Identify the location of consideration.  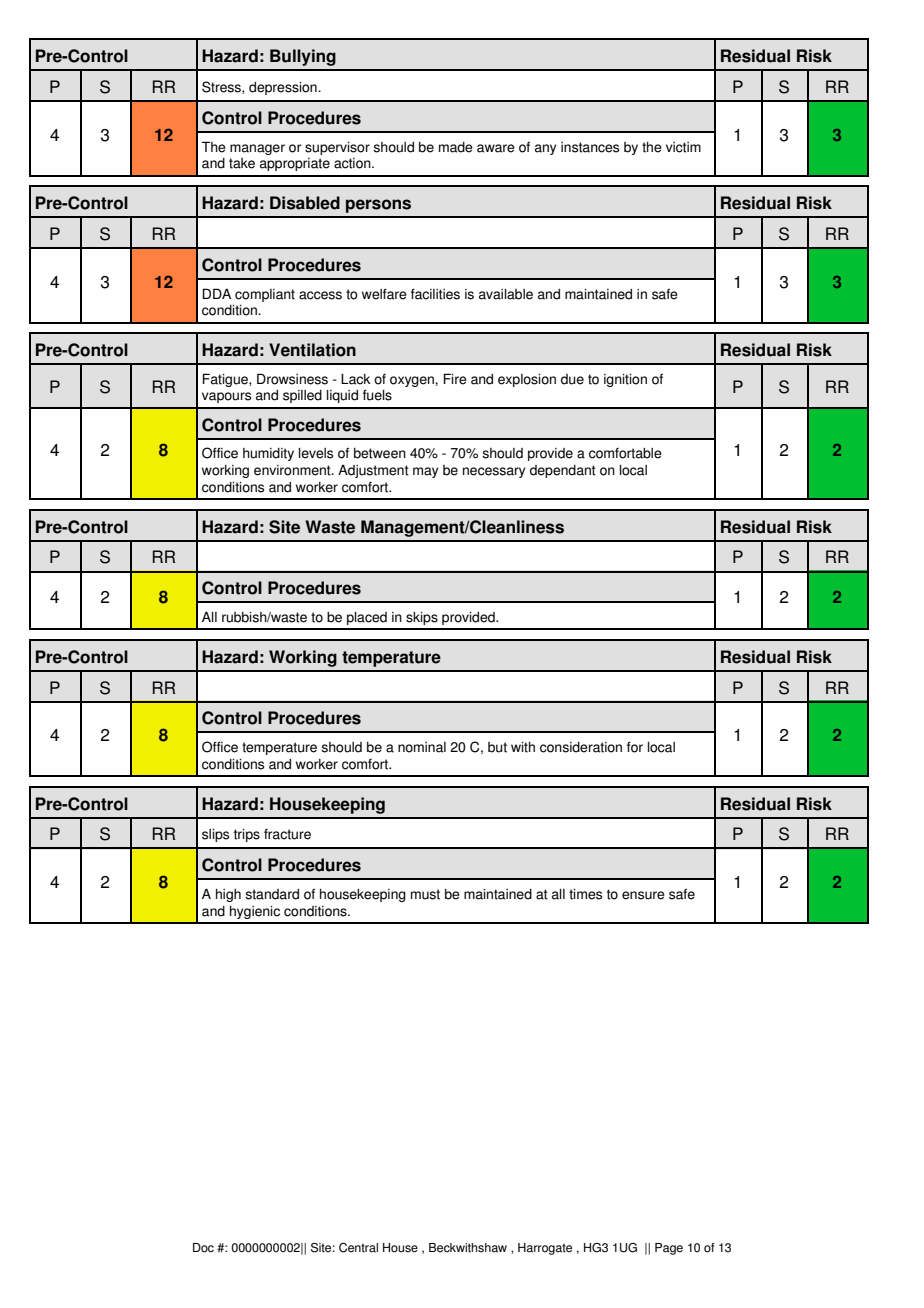
(581, 747).
